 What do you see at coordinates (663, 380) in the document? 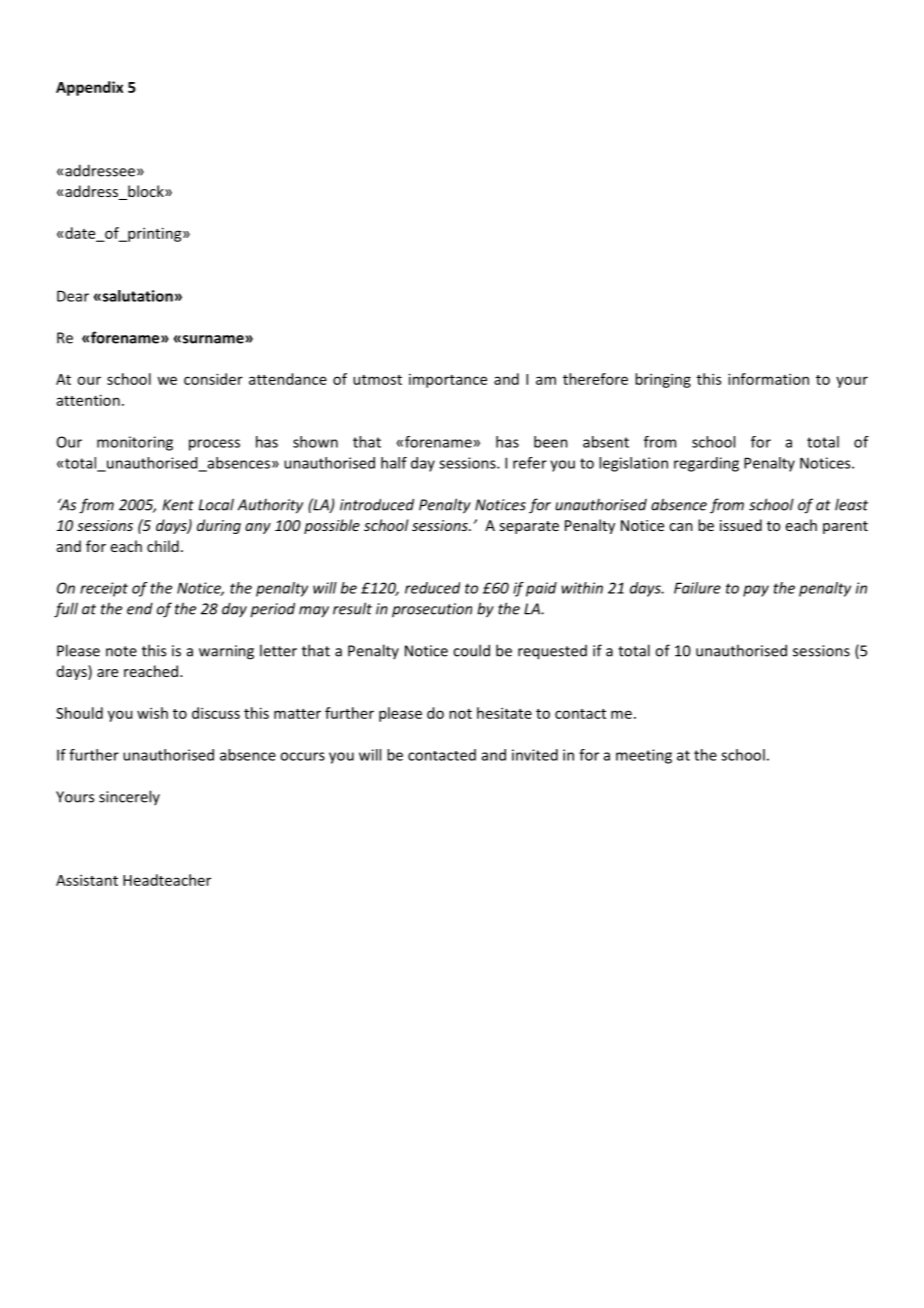
I see `bringing` at bounding box center [663, 380].
